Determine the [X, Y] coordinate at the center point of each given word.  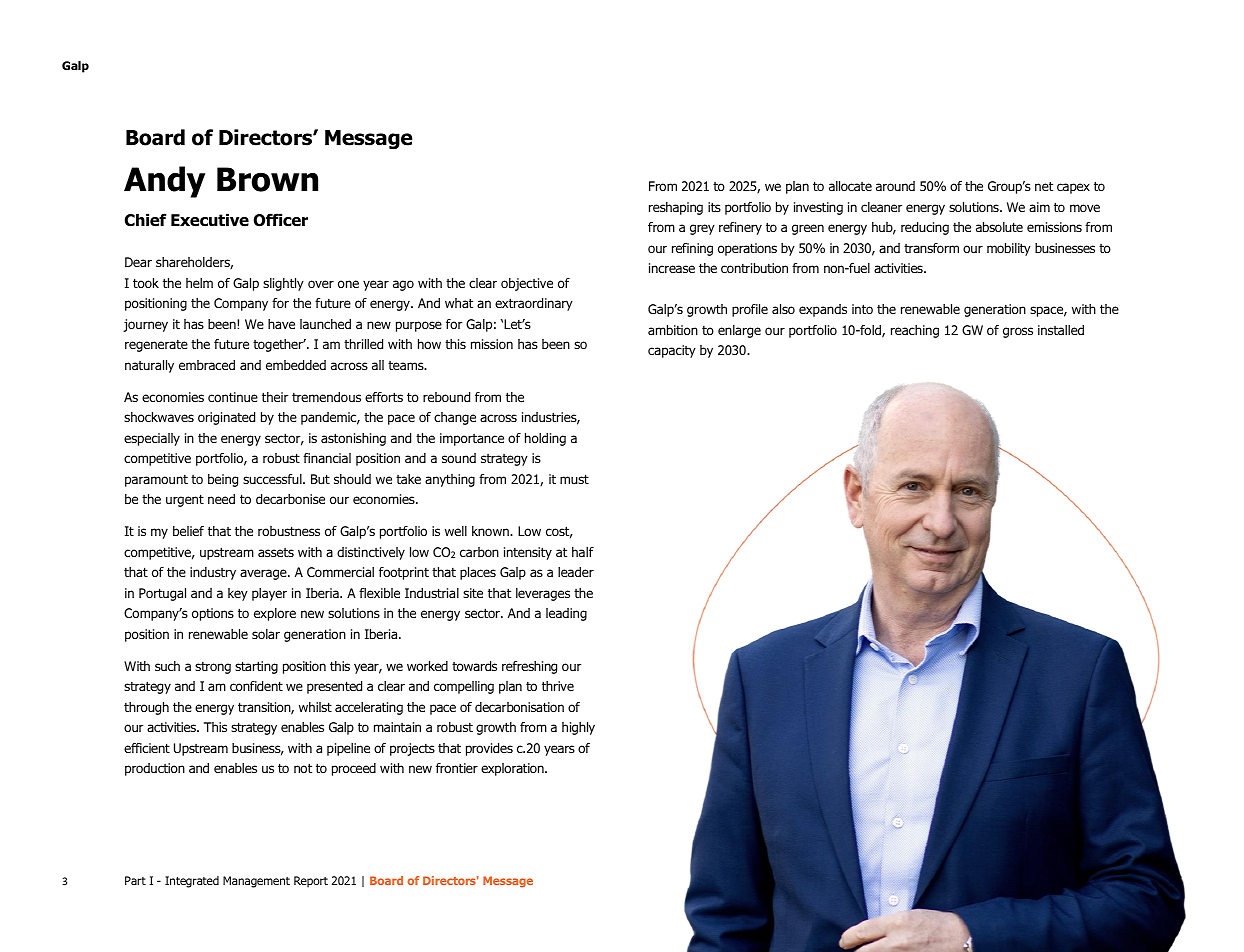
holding [545, 439]
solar [266, 634]
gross [1018, 332]
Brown [267, 179]
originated [226, 418]
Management [256, 882]
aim [1039, 207]
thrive [558, 686]
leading [566, 614]
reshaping [676, 208]
